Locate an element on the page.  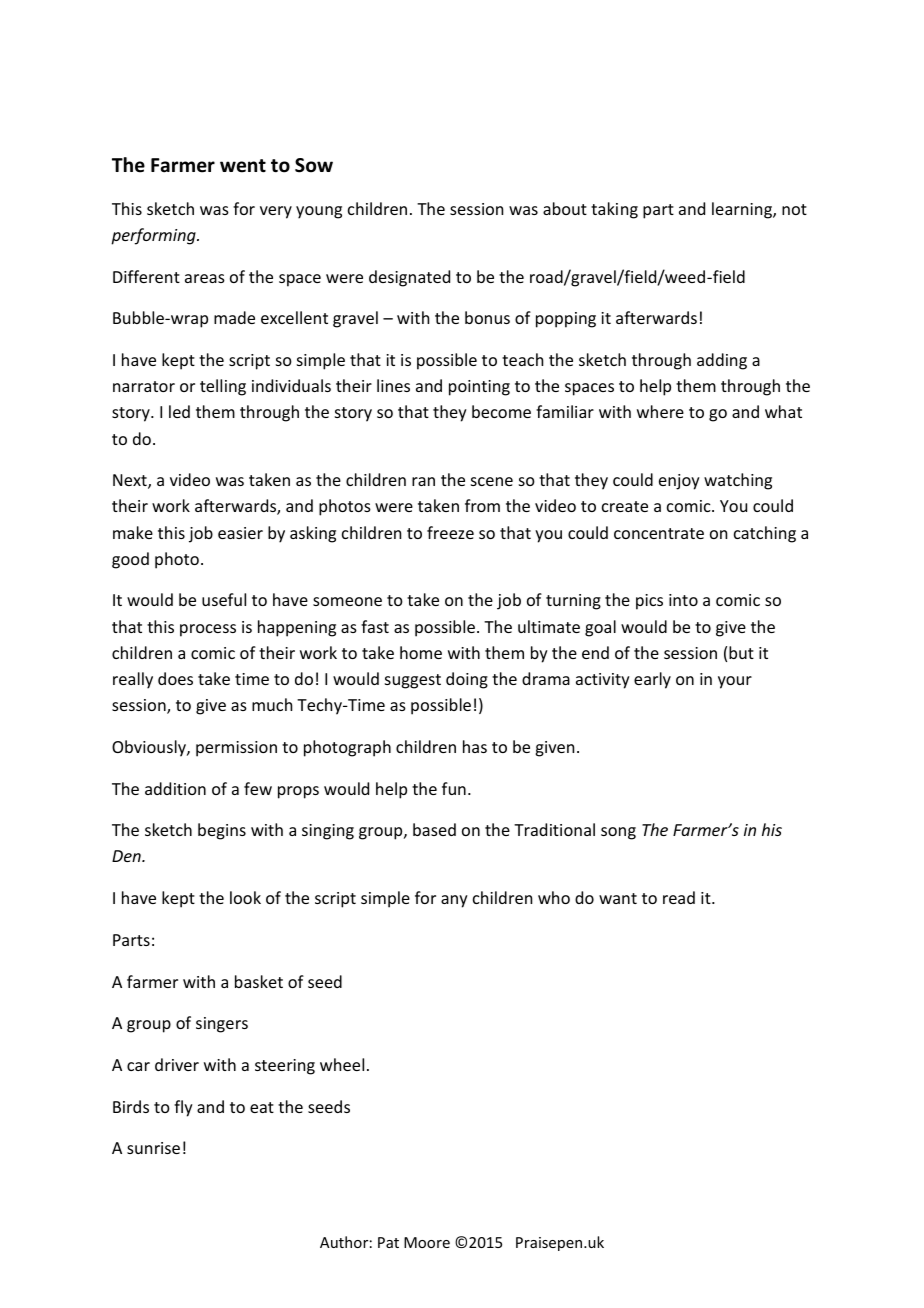
doing is located at coordinates (467, 680).
